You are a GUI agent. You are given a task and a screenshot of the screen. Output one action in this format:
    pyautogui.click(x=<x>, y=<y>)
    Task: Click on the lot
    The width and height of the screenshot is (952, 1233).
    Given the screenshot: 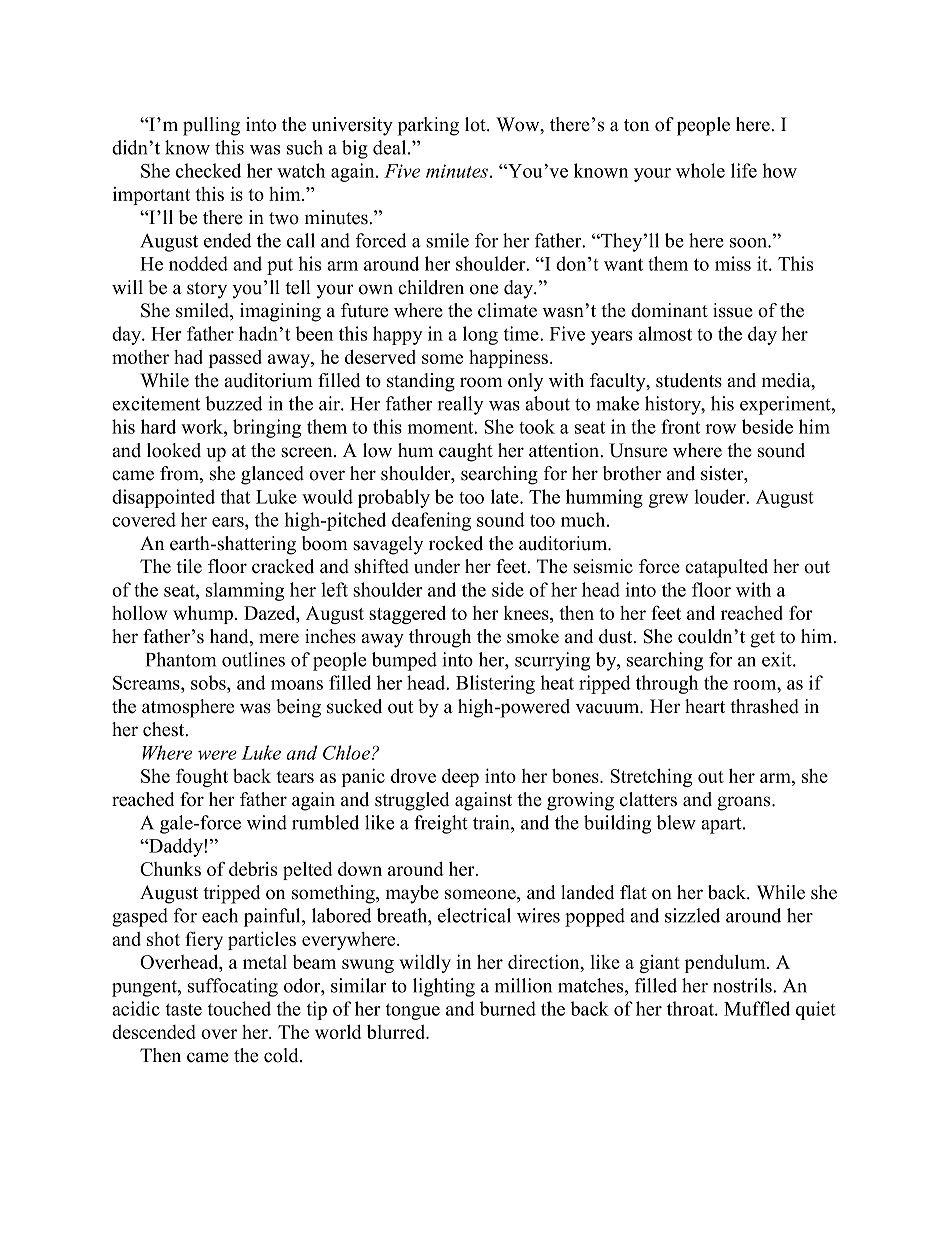 What is the action you would take?
    pyautogui.click(x=476, y=124)
